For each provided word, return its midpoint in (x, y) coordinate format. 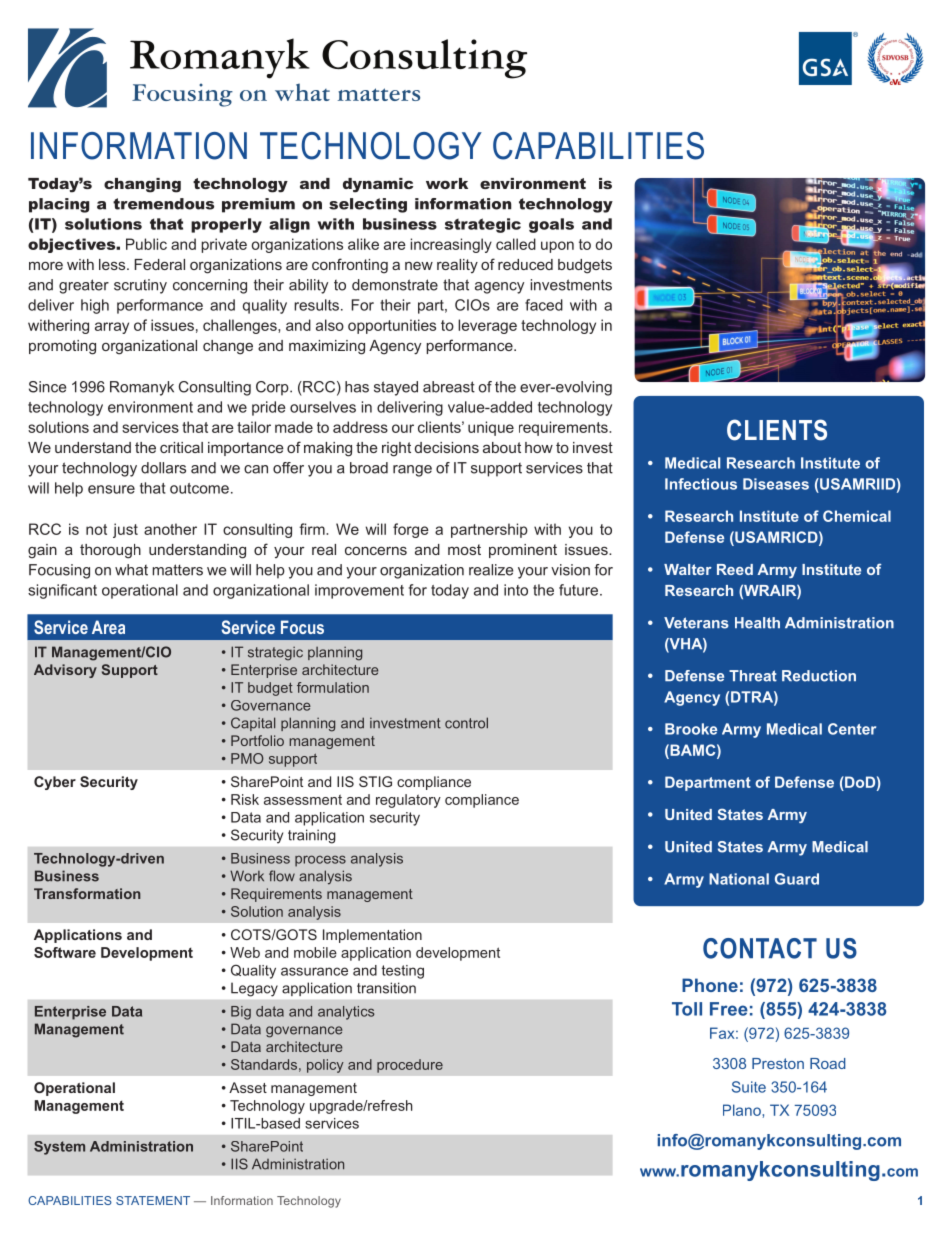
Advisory (65, 671)
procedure (410, 1066)
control (466, 723)
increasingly (451, 245)
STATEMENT (153, 1200)
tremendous (163, 204)
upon (557, 247)
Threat (753, 676)
